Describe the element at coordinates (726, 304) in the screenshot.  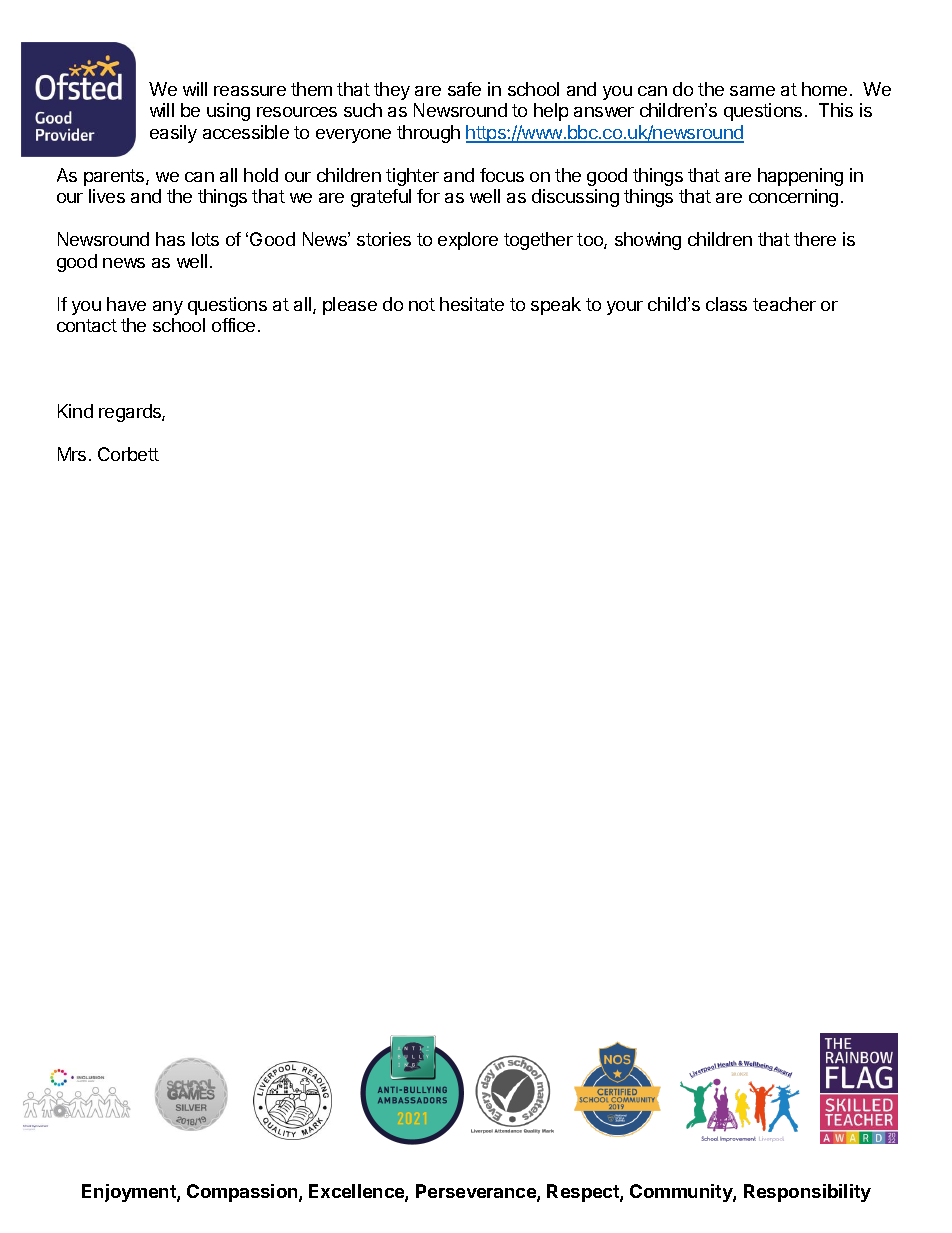
I see `class` at that location.
